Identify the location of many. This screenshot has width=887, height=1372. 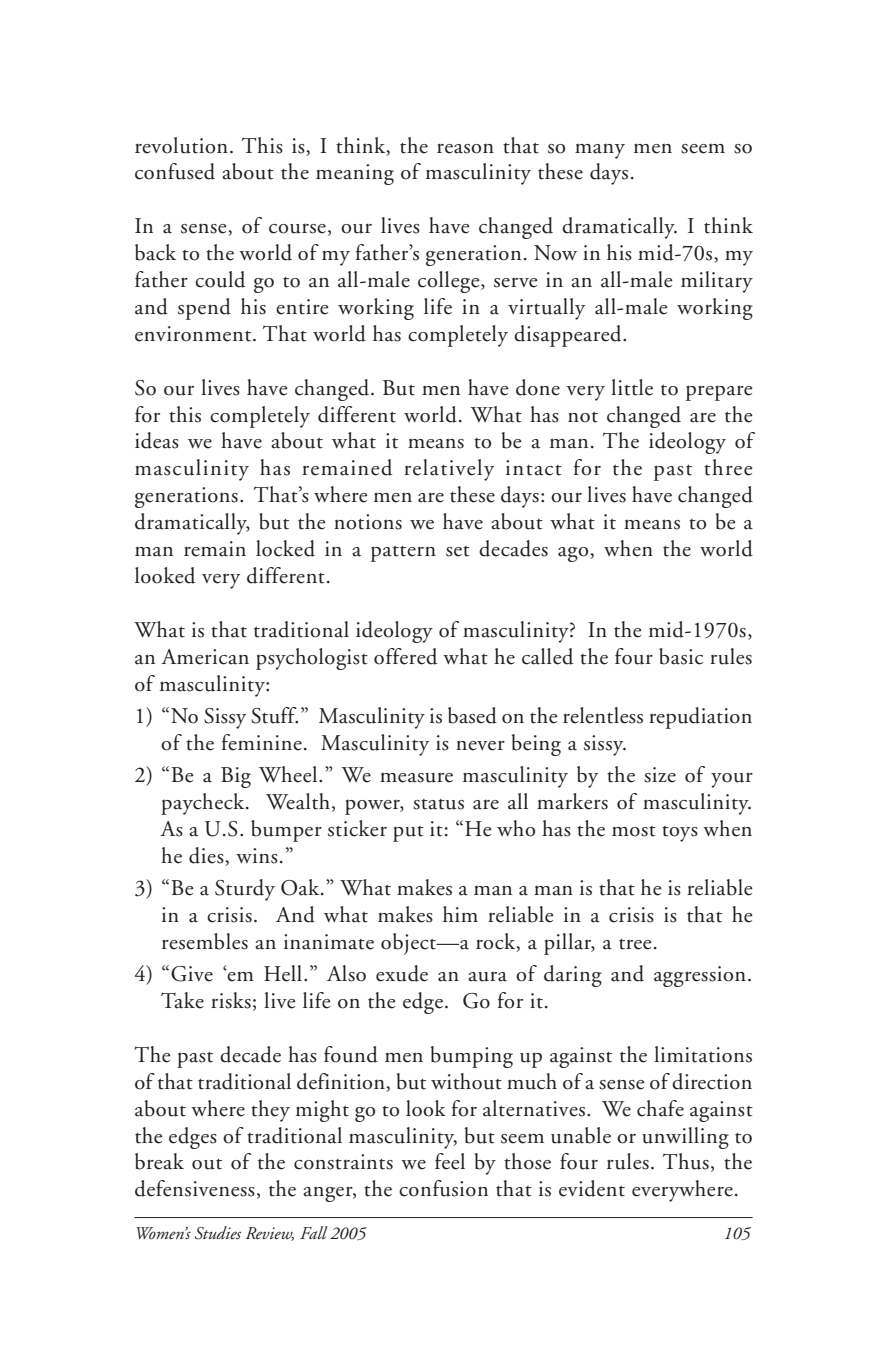
(600, 151).
